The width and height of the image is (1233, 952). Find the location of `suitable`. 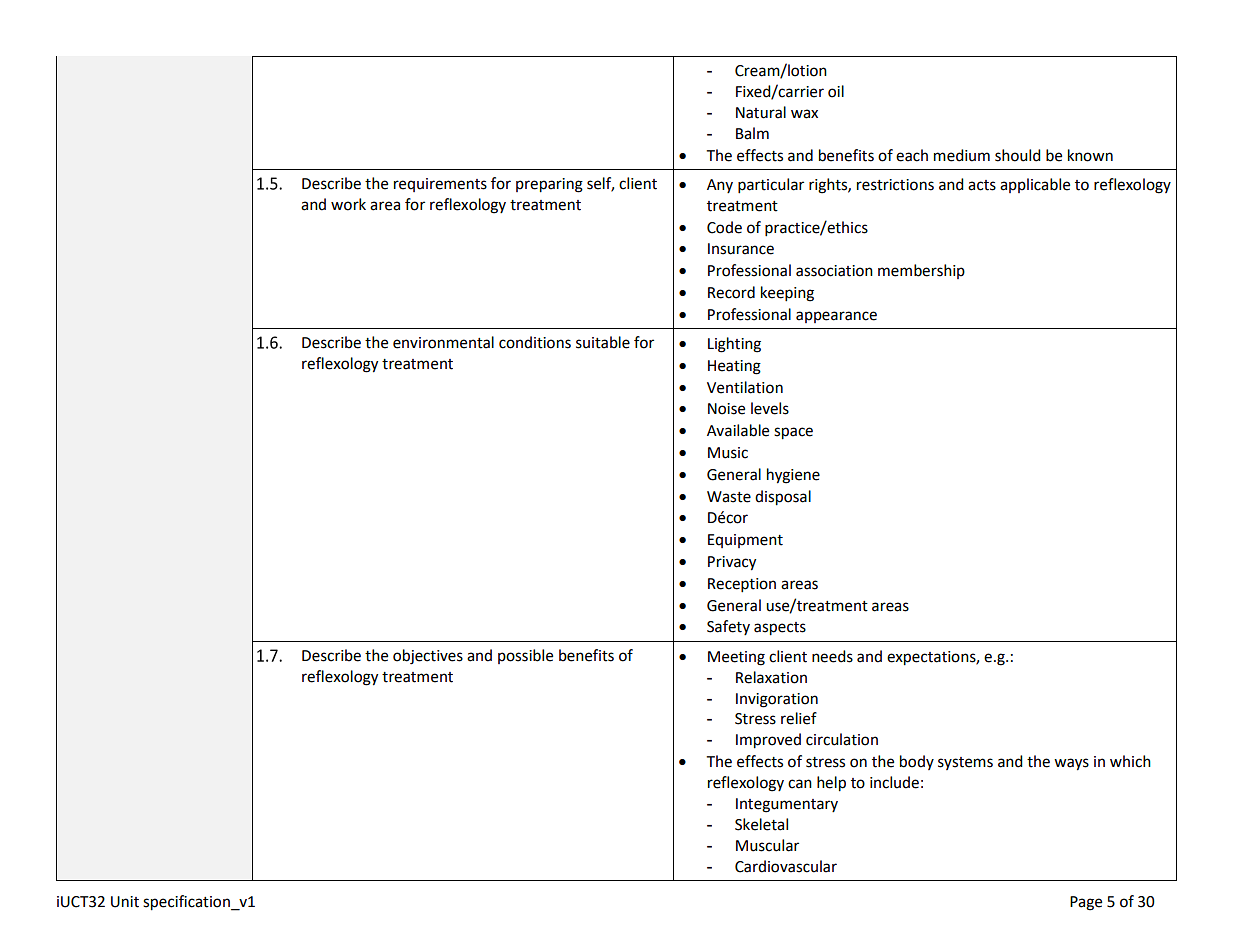

suitable is located at coordinates (603, 342).
